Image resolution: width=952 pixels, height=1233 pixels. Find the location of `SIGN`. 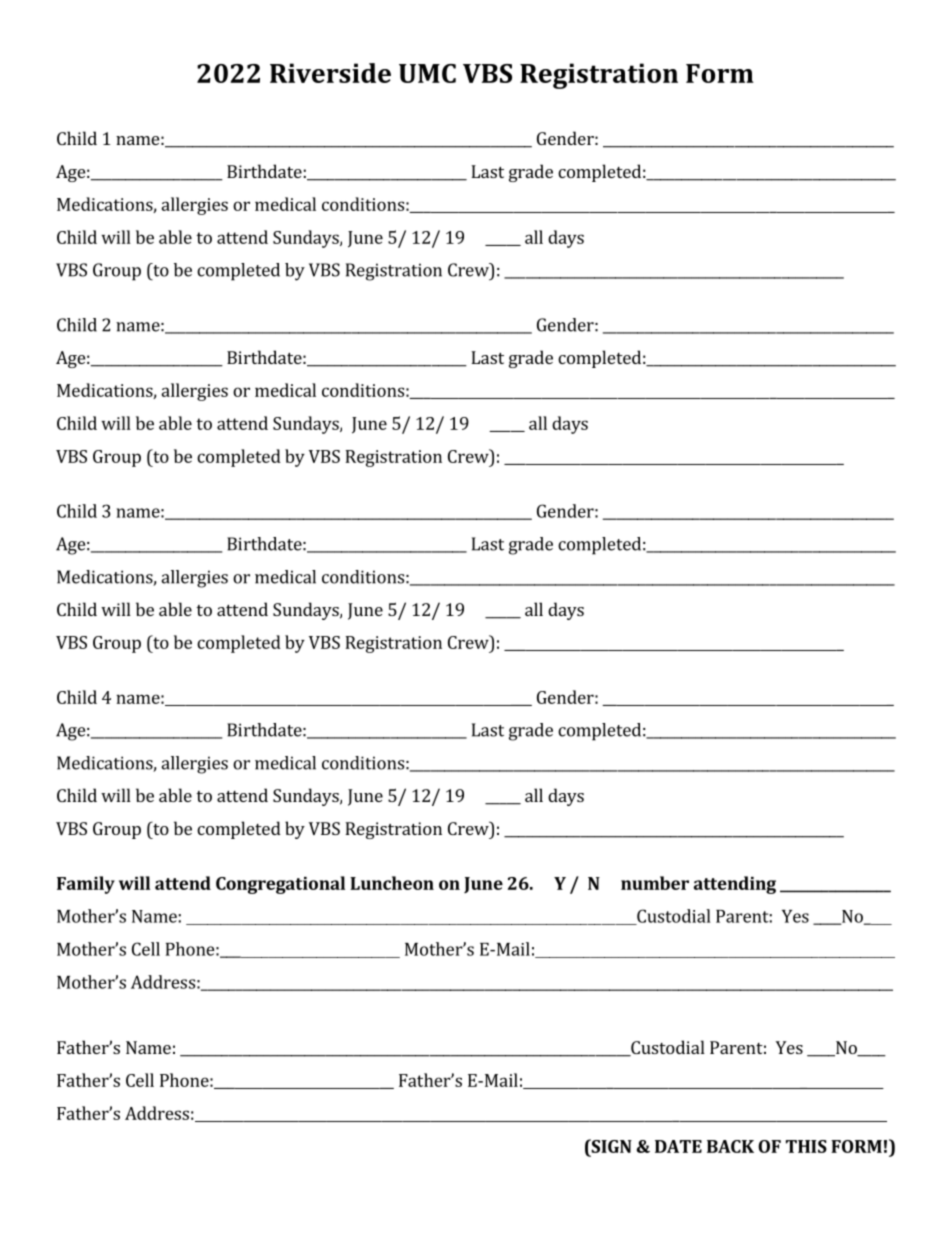

SIGN is located at coordinates (610, 1146).
